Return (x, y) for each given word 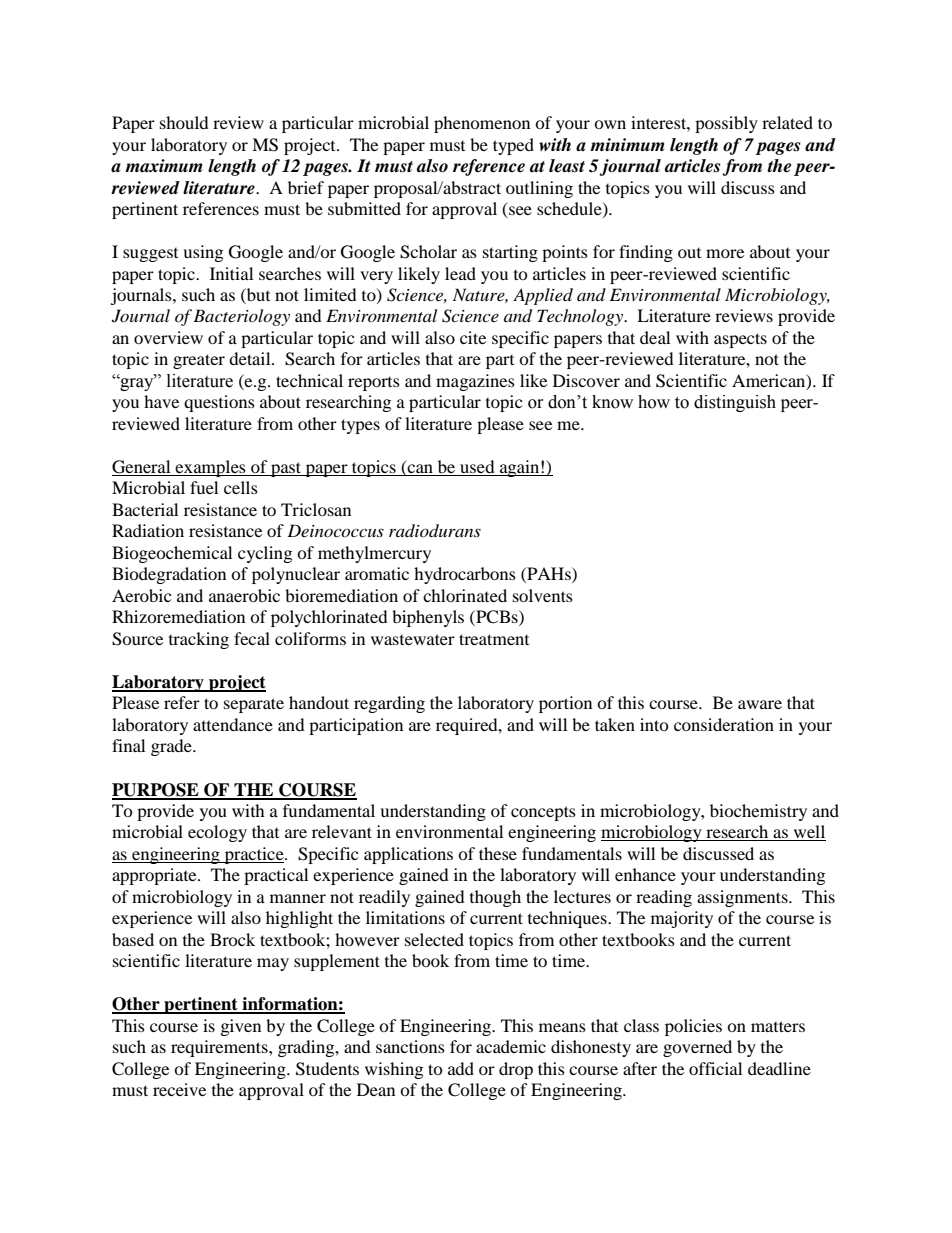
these (498, 853)
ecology (217, 833)
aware (760, 704)
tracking (199, 640)
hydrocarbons (465, 575)
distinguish (735, 403)
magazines (475, 382)
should (184, 122)
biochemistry (758, 812)
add (461, 1068)
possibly (726, 124)
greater (199, 361)
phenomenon (482, 124)
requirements (220, 1048)
